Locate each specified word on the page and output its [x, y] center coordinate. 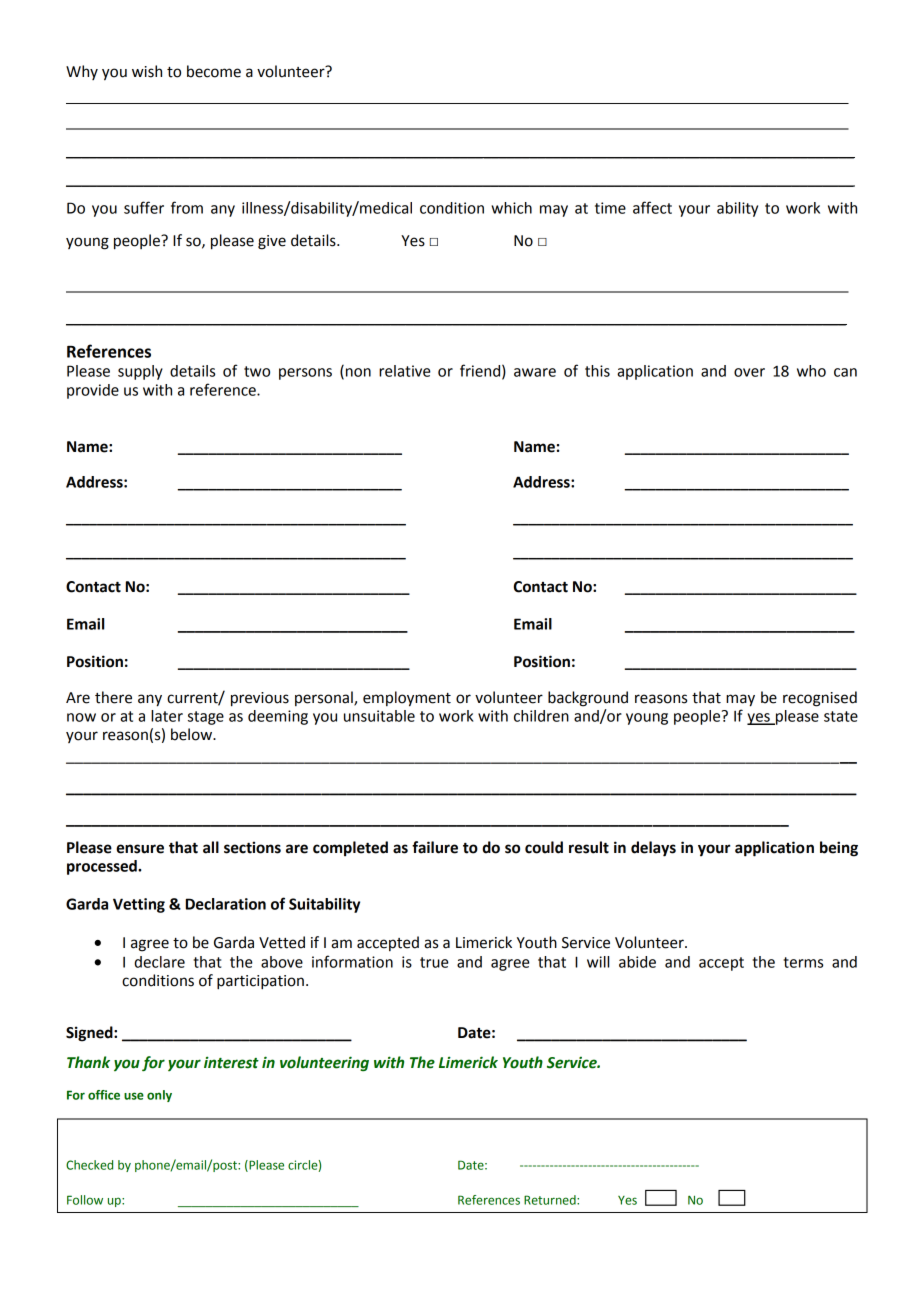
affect [652, 207]
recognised [820, 699]
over [749, 372]
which [511, 208]
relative [405, 371]
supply [140, 372]
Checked [89, 1165]
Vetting [139, 905]
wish [147, 71]
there [113, 697]
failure [435, 847]
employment [407, 699]
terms [803, 962]
